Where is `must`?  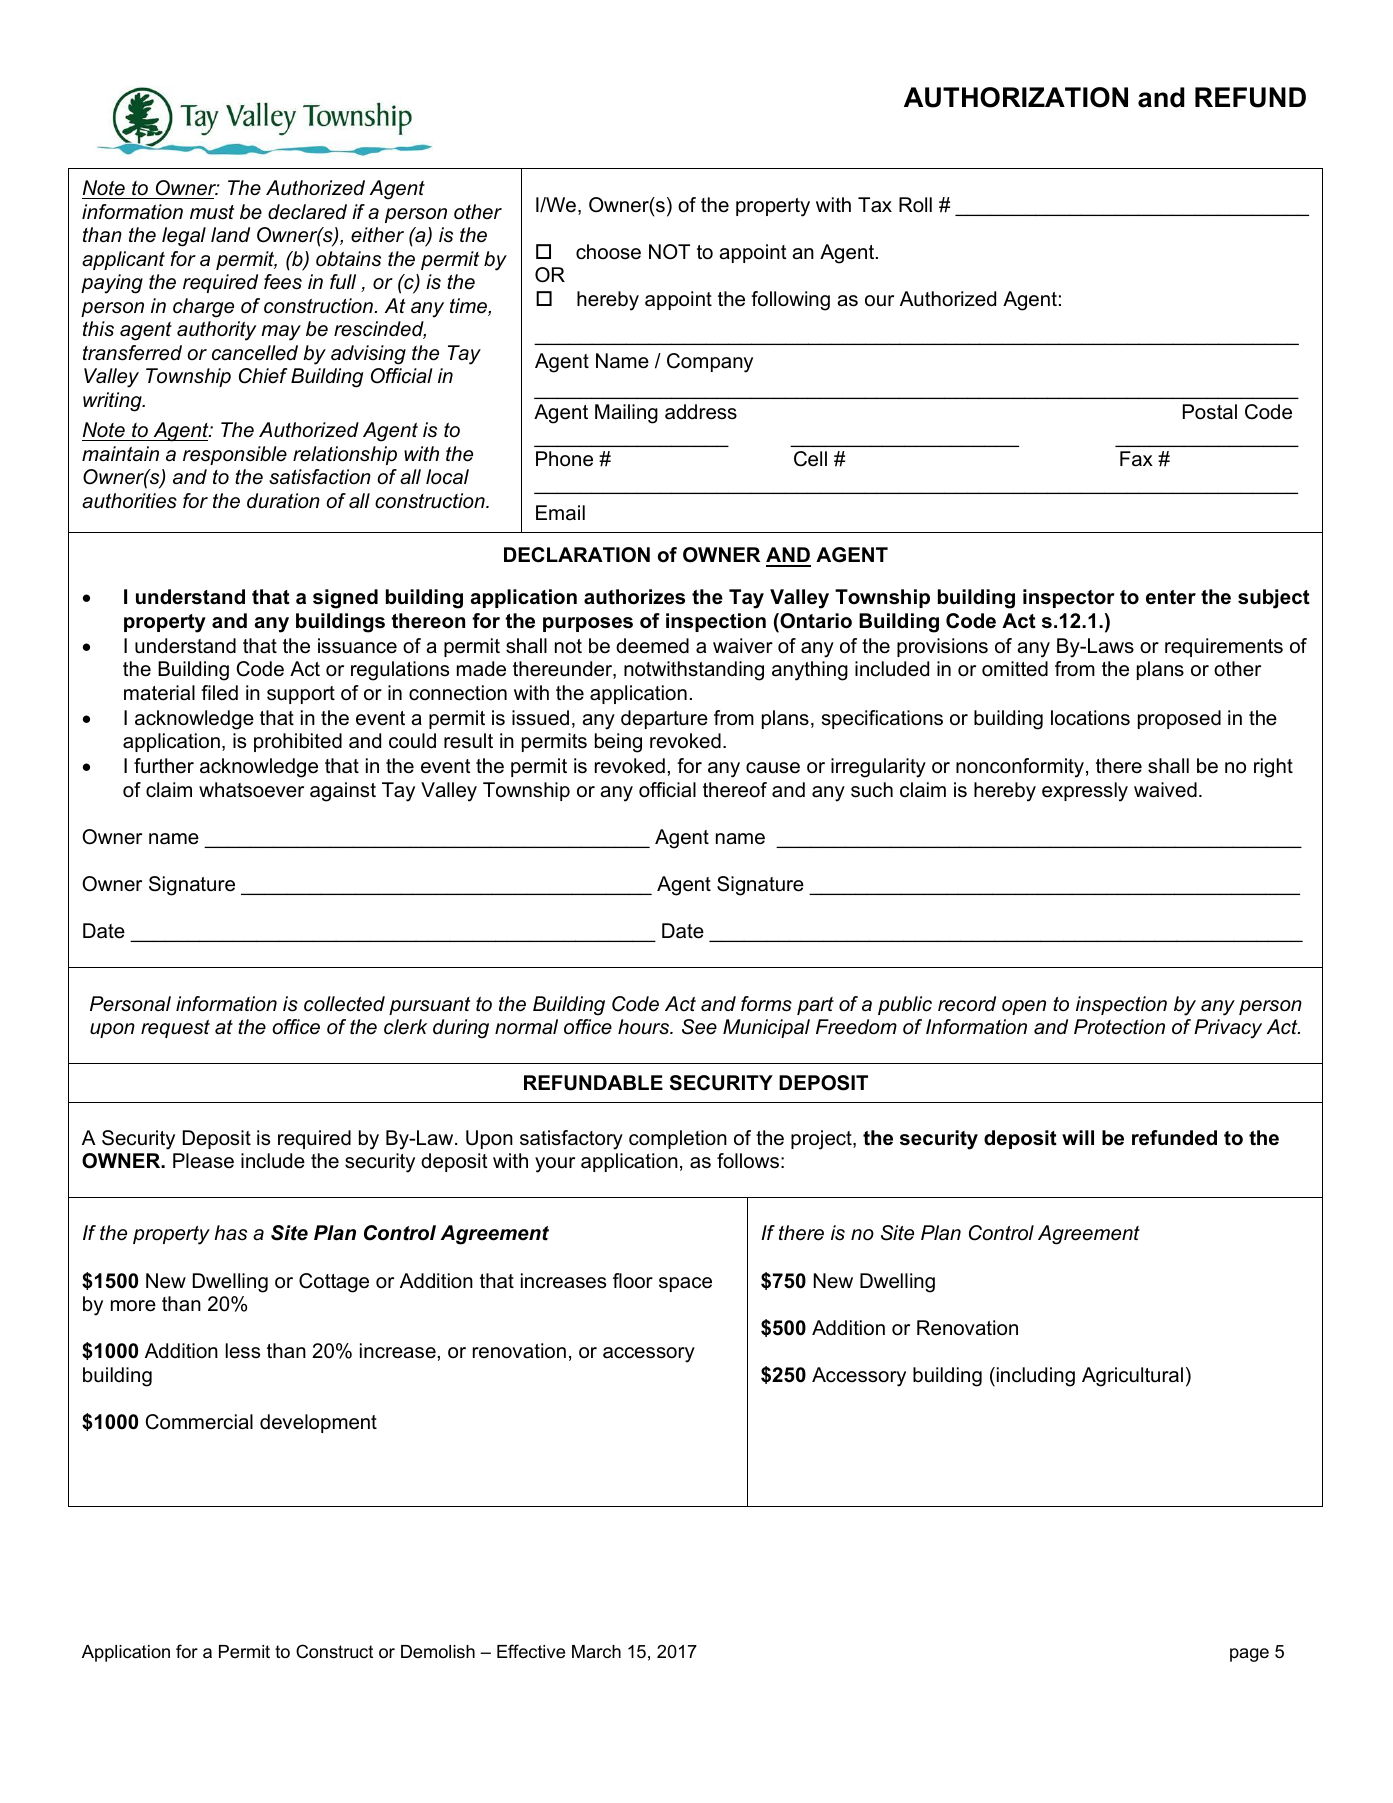
must is located at coordinates (212, 212).
